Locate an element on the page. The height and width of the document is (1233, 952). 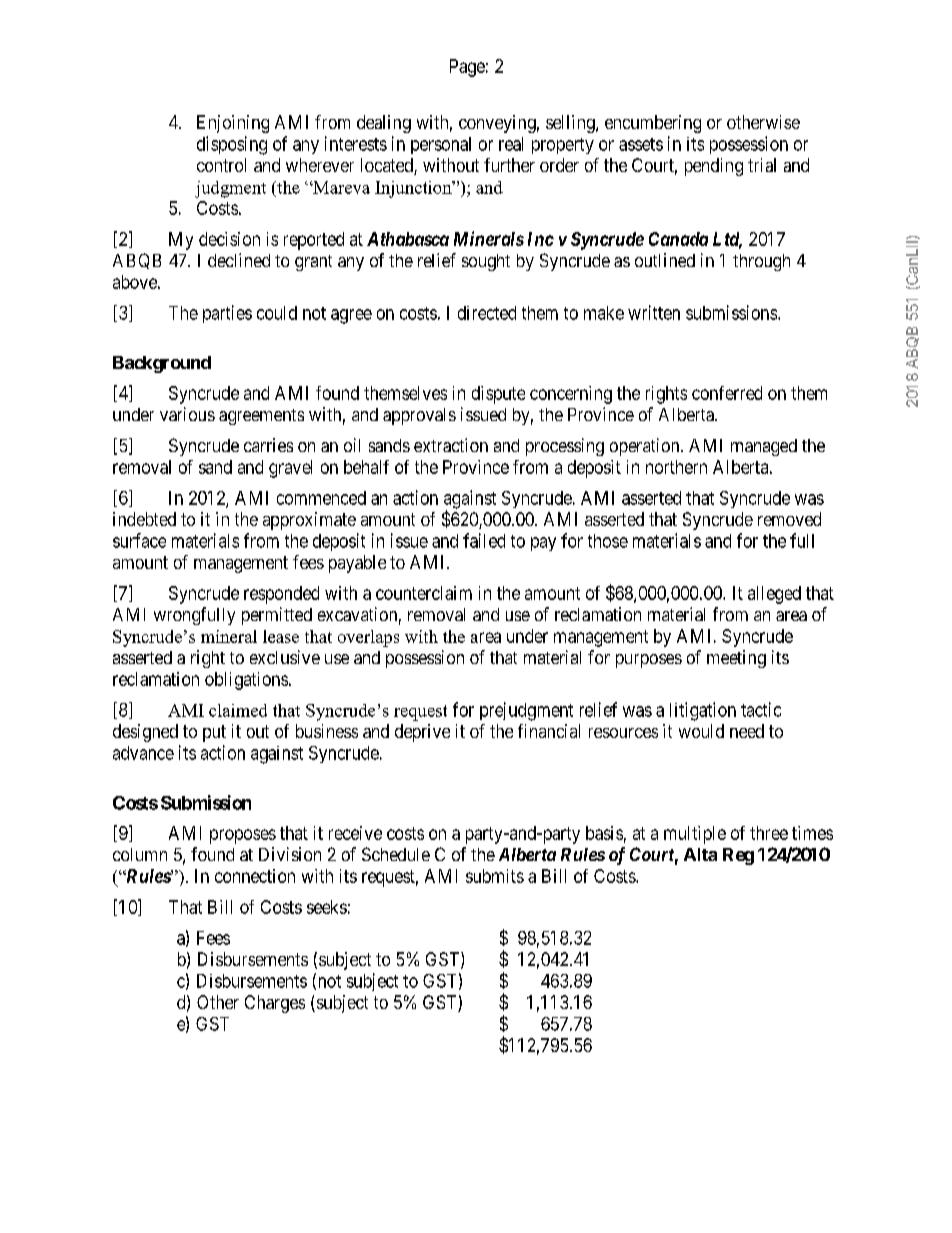
Charges is located at coordinates (275, 1004).
